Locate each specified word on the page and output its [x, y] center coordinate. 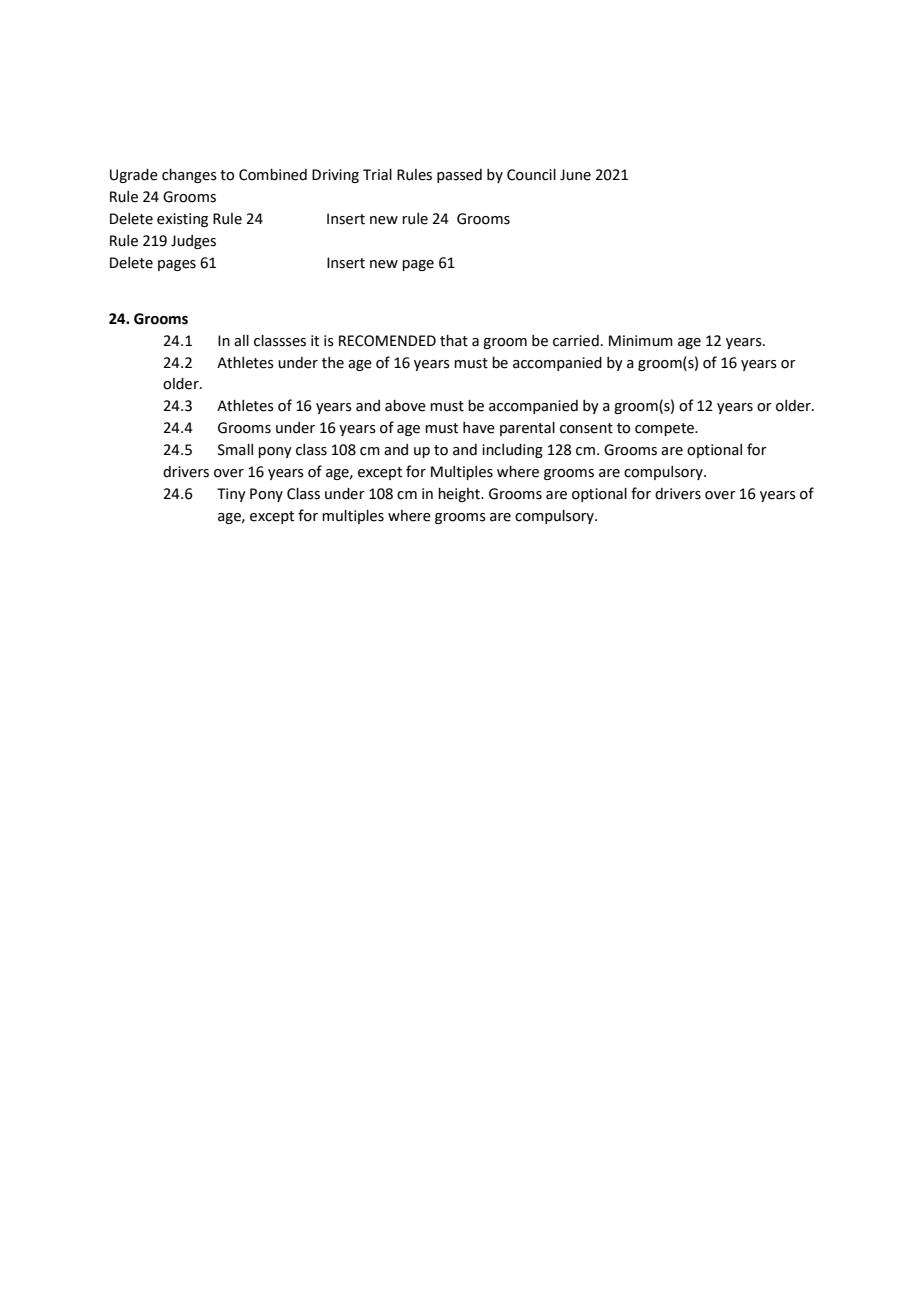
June [575, 175]
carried [576, 341]
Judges [193, 242]
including [512, 451]
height [460, 495]
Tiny [231, 495]
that [454, 341]
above [405, 406]
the [333, 363]
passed [459, 176]
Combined [273, 175]
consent [586, 428]
